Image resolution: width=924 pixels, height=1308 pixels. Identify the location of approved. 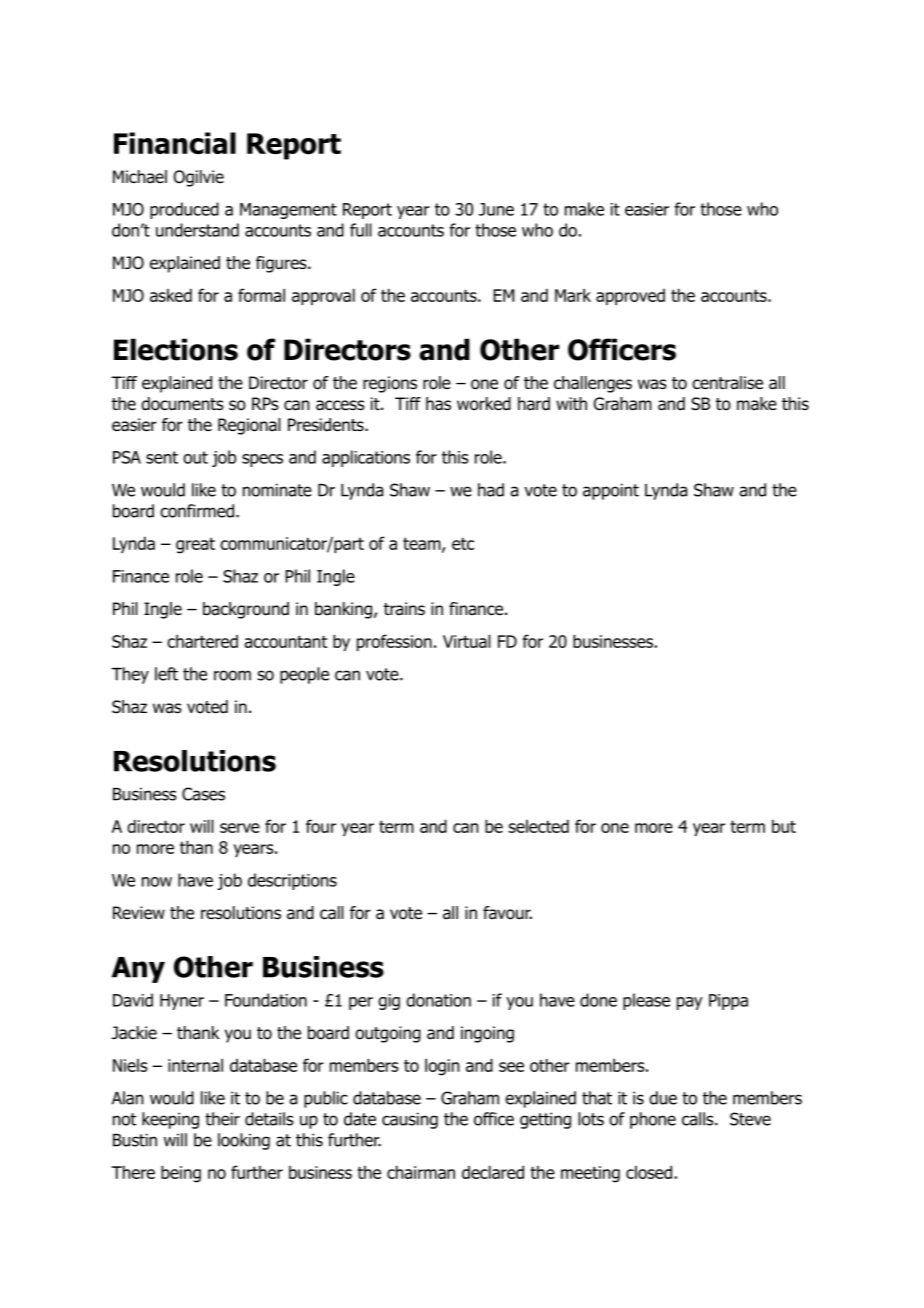
(630, 297).
